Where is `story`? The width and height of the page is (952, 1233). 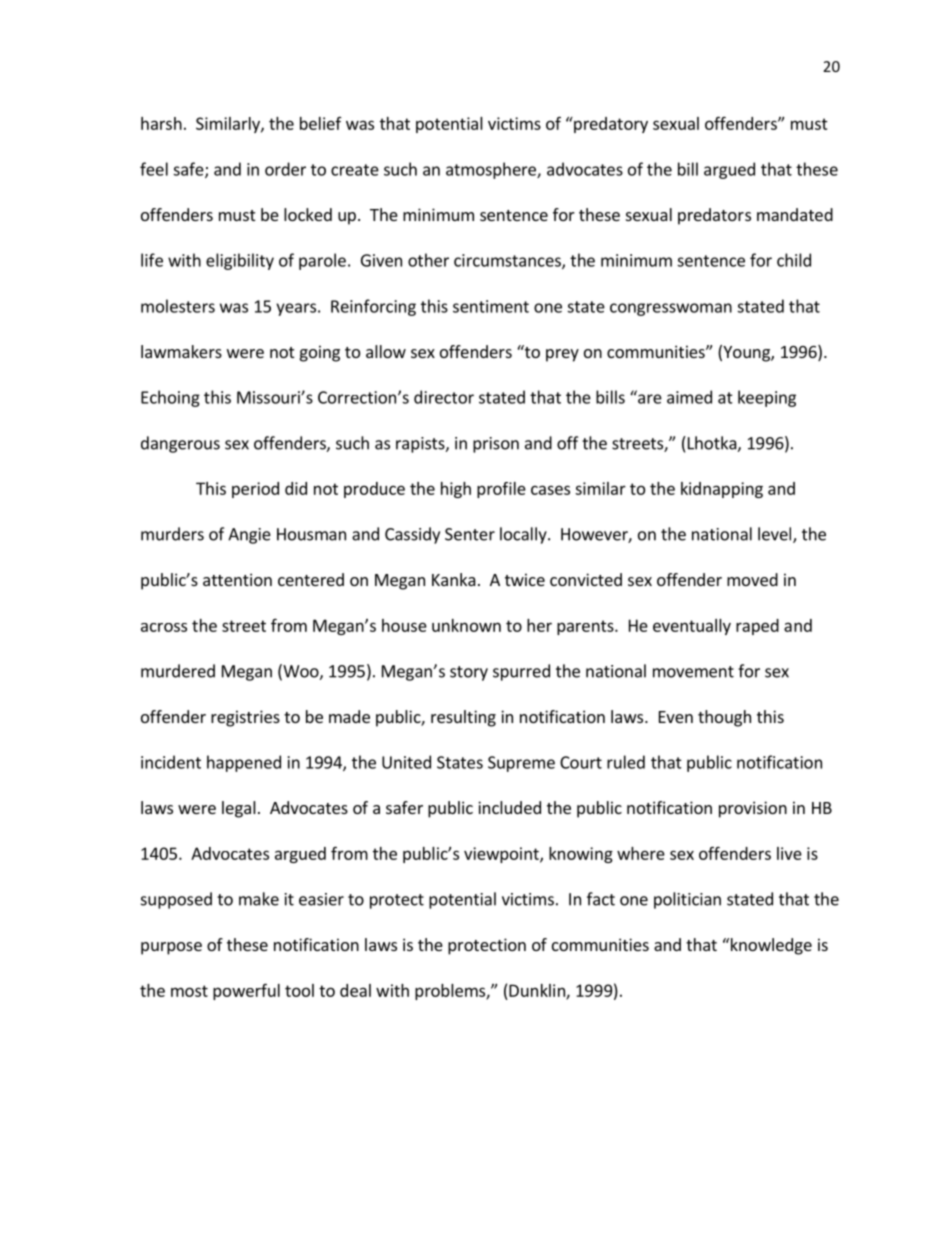
story is located at coordinates (469, 673).
